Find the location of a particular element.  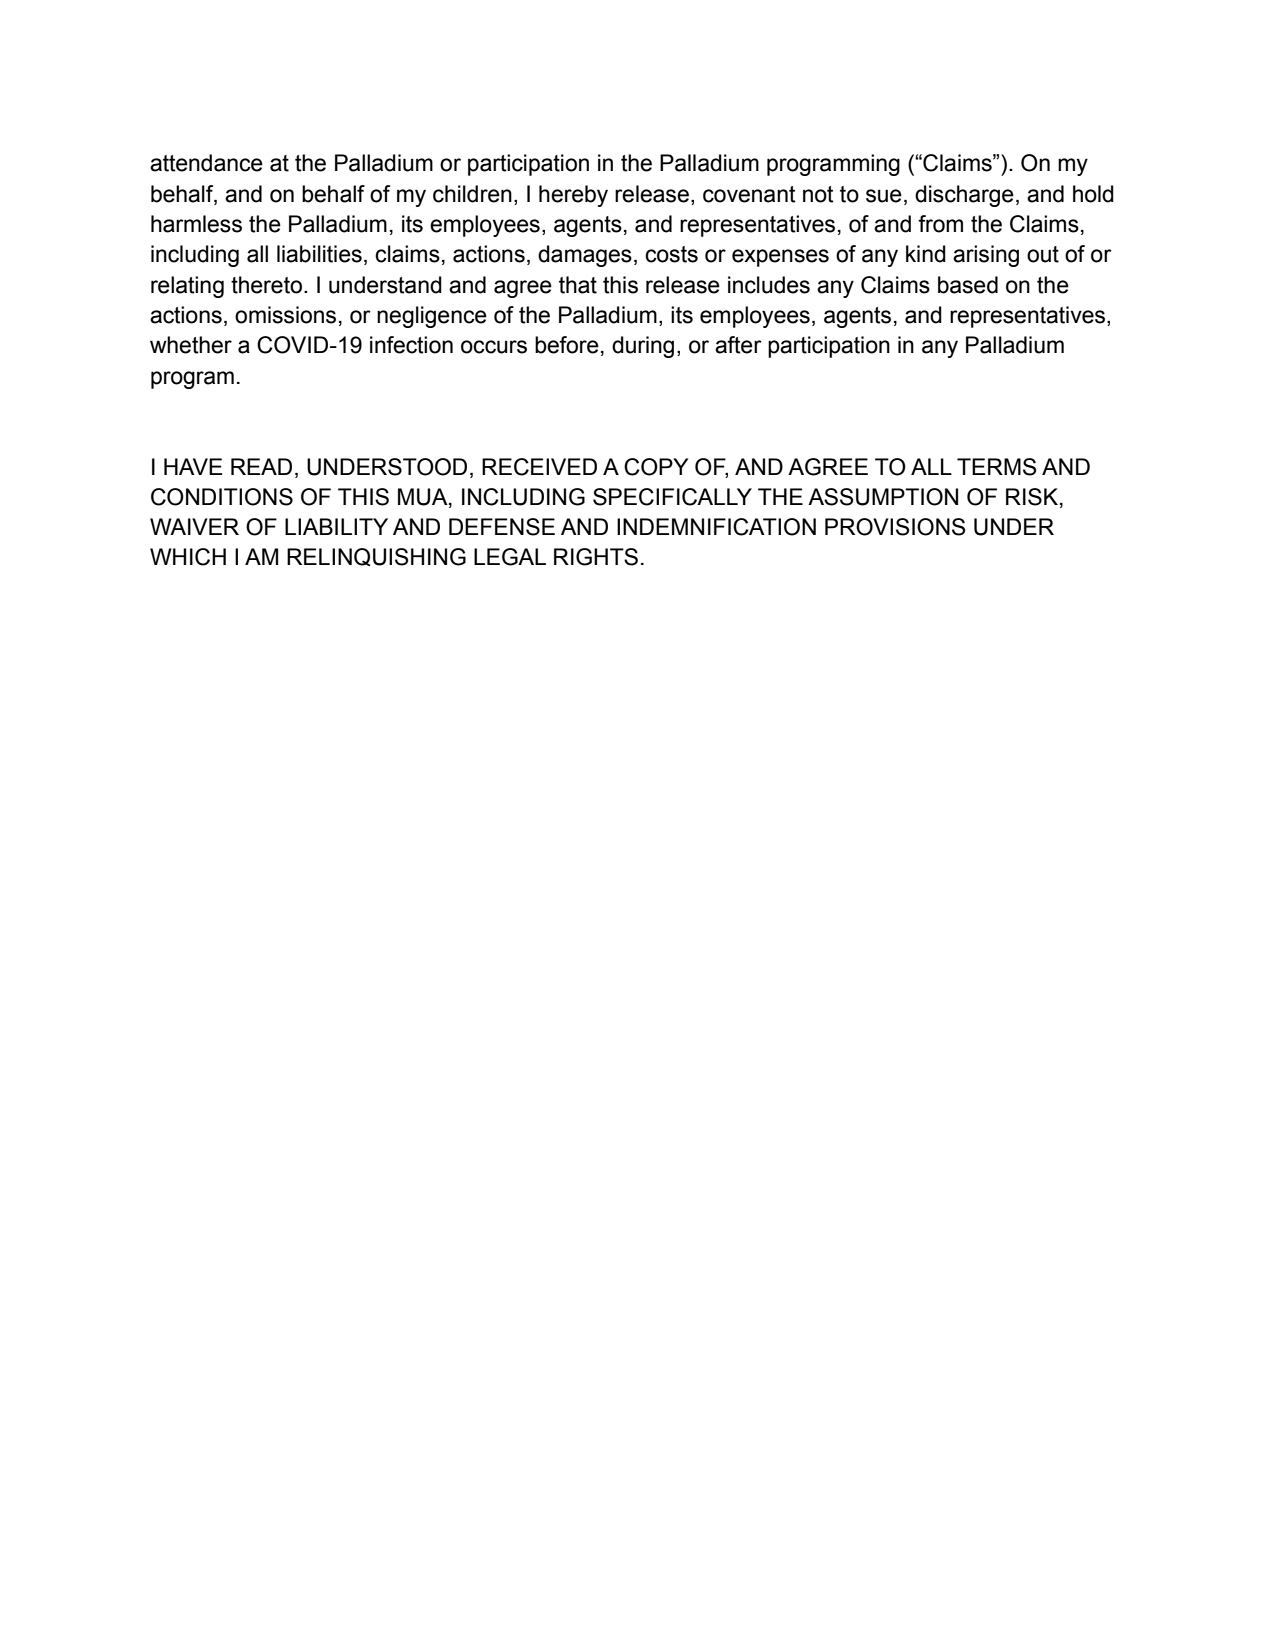

discharge is located at coordinates (964, 196).
